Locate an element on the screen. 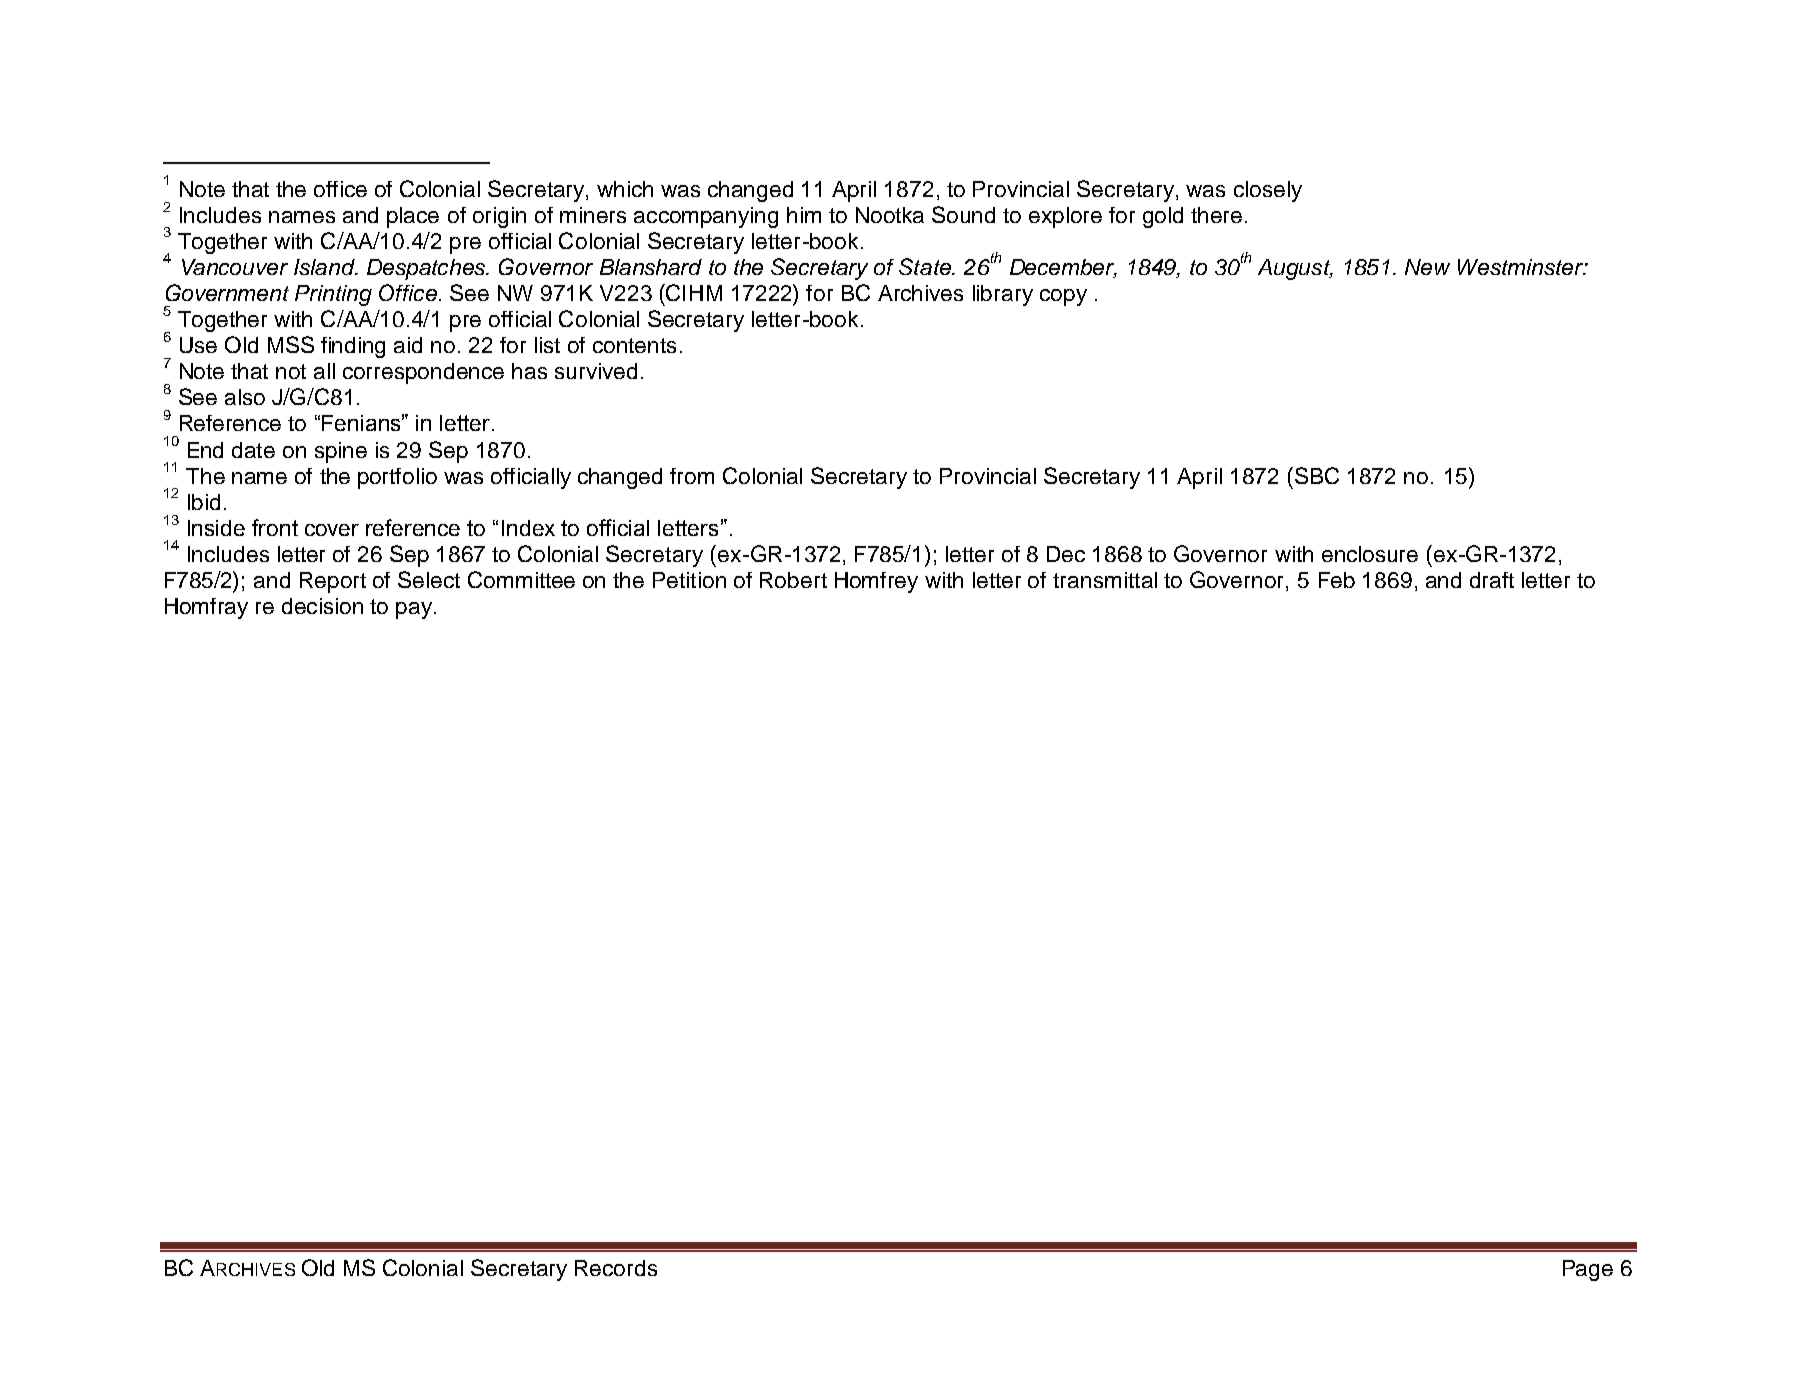 The width and height of the screenshot is (1796, 1388). New is located at coordinates (1427, 267).
